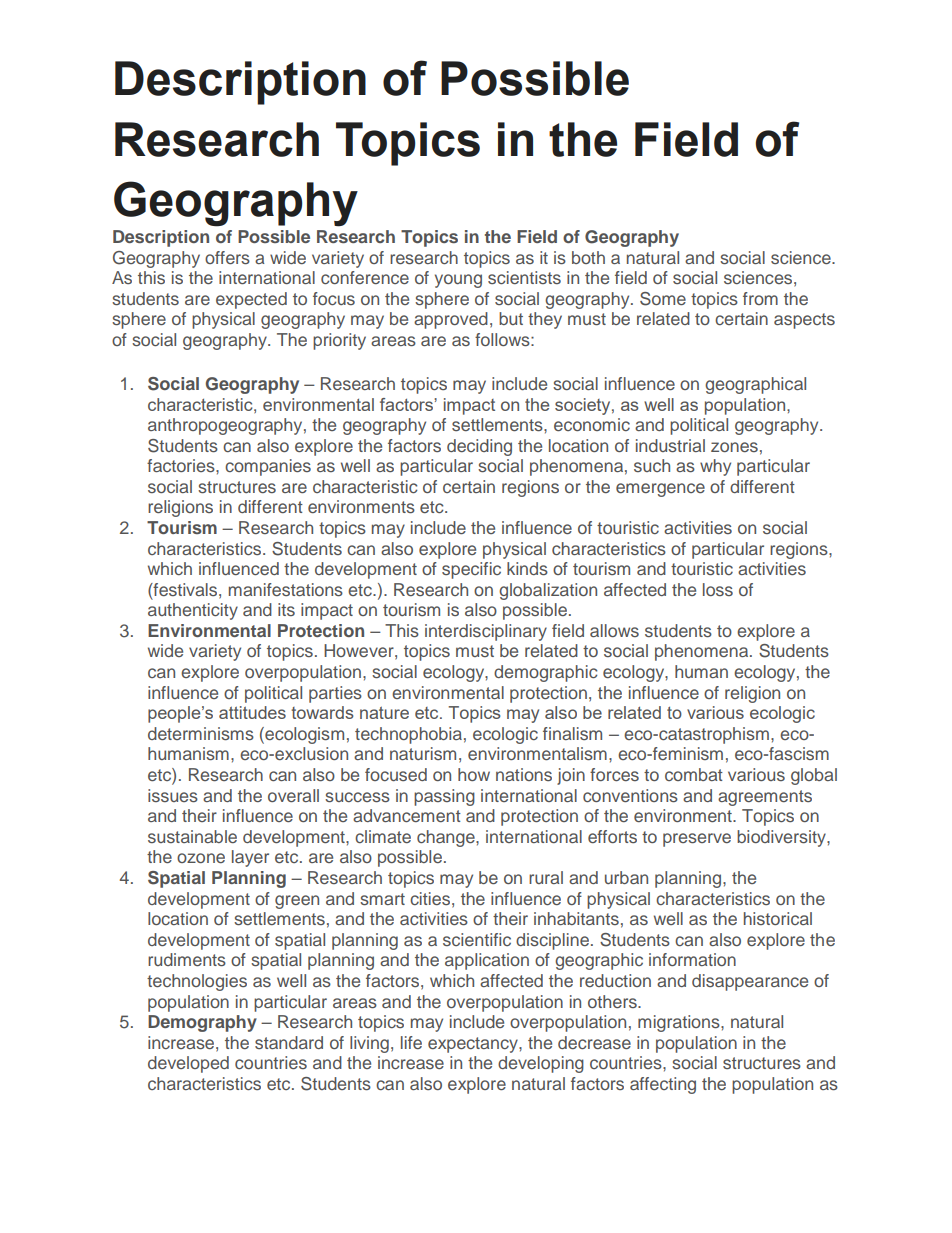 This screenshot has width=952, height=1233. Describe the element at coordinates (474, 1045) in the screenshot. I see `expectancy` at that location.
